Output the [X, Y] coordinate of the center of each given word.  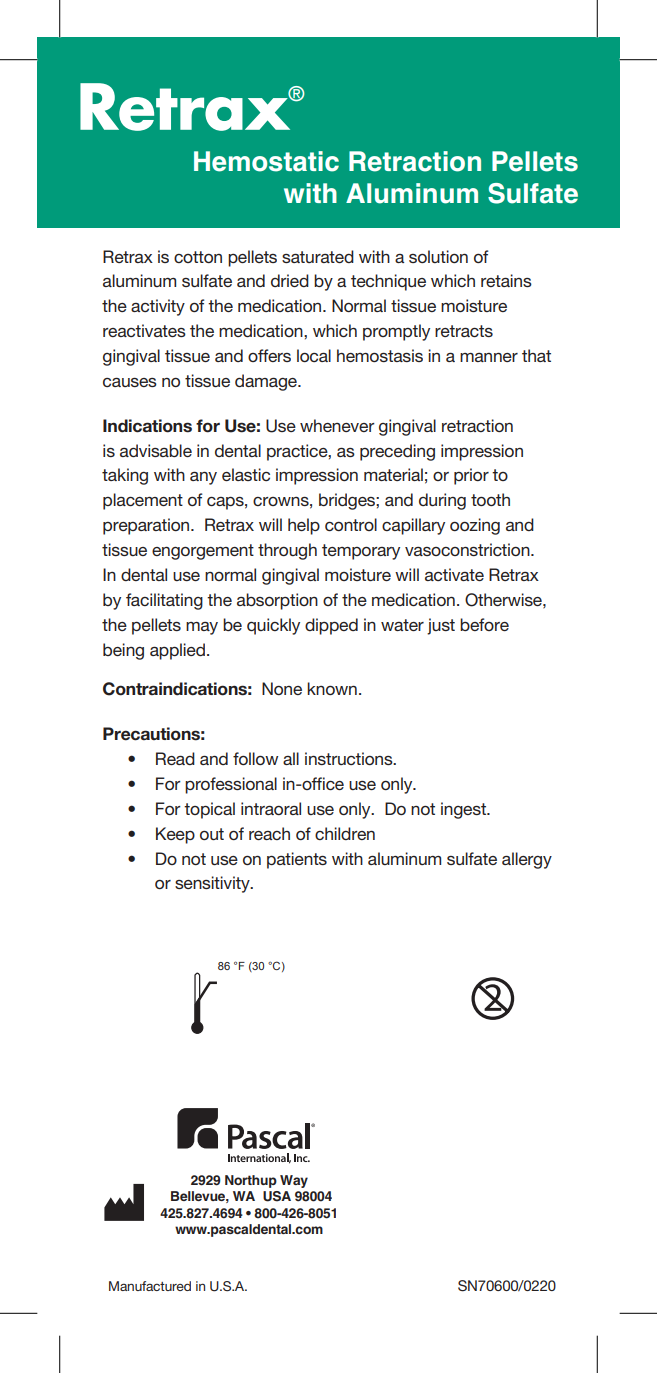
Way [294, 1181]
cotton [198, 257]
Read [175, 758]
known [332, 688]
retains [506, 280]
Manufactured [150, 1286]
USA [277, 1196]
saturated [318, 256]
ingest [464, 810]
